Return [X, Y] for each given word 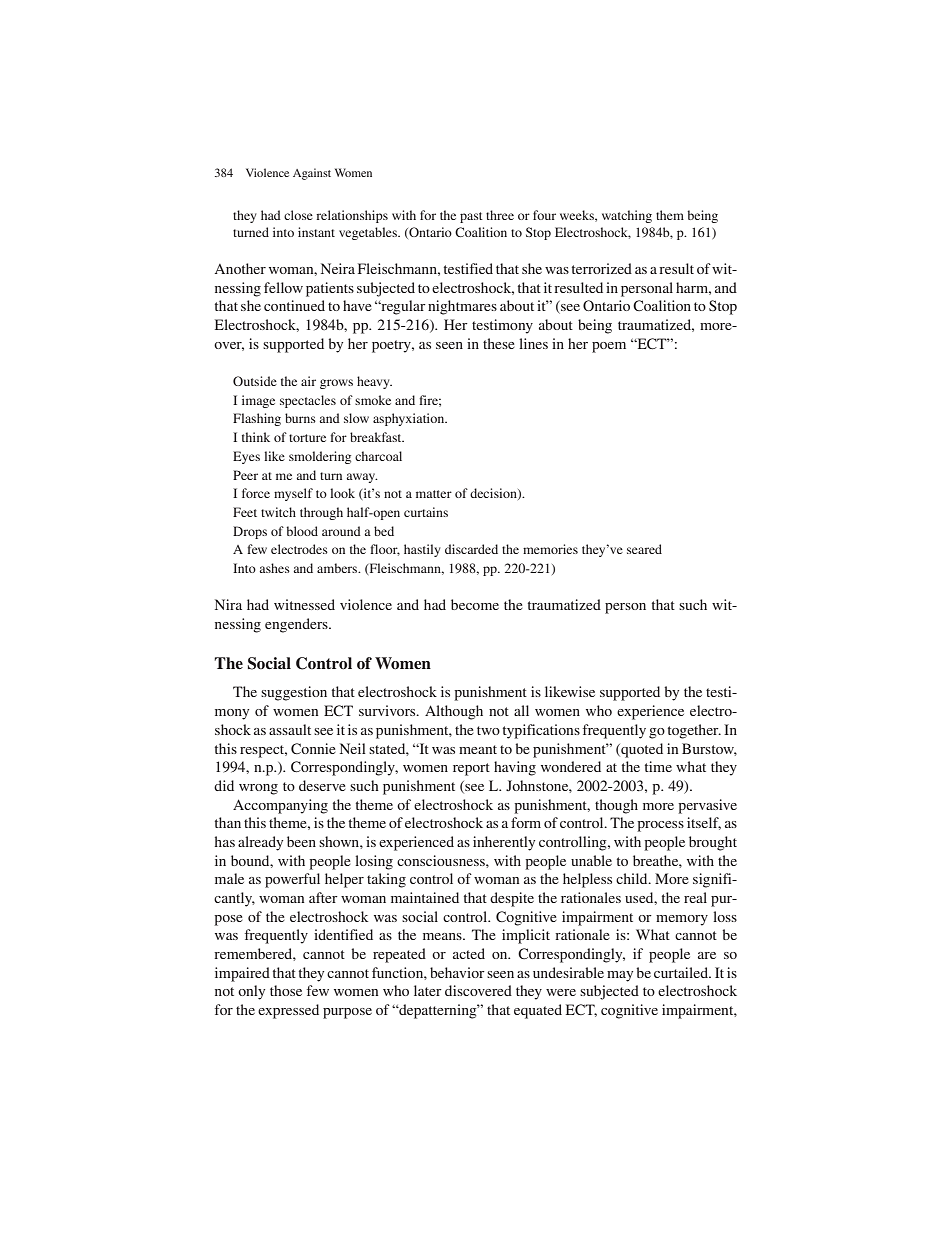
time [658, 766]
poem [609, 347]
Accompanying [280, 806]
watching [627, 216]
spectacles [308, 401]
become [475, 604]
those [286, 990]
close [298, 215]
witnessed [304, 604]
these [499, 343]
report [471, 769]
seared [644, 549]
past [471, 217]
